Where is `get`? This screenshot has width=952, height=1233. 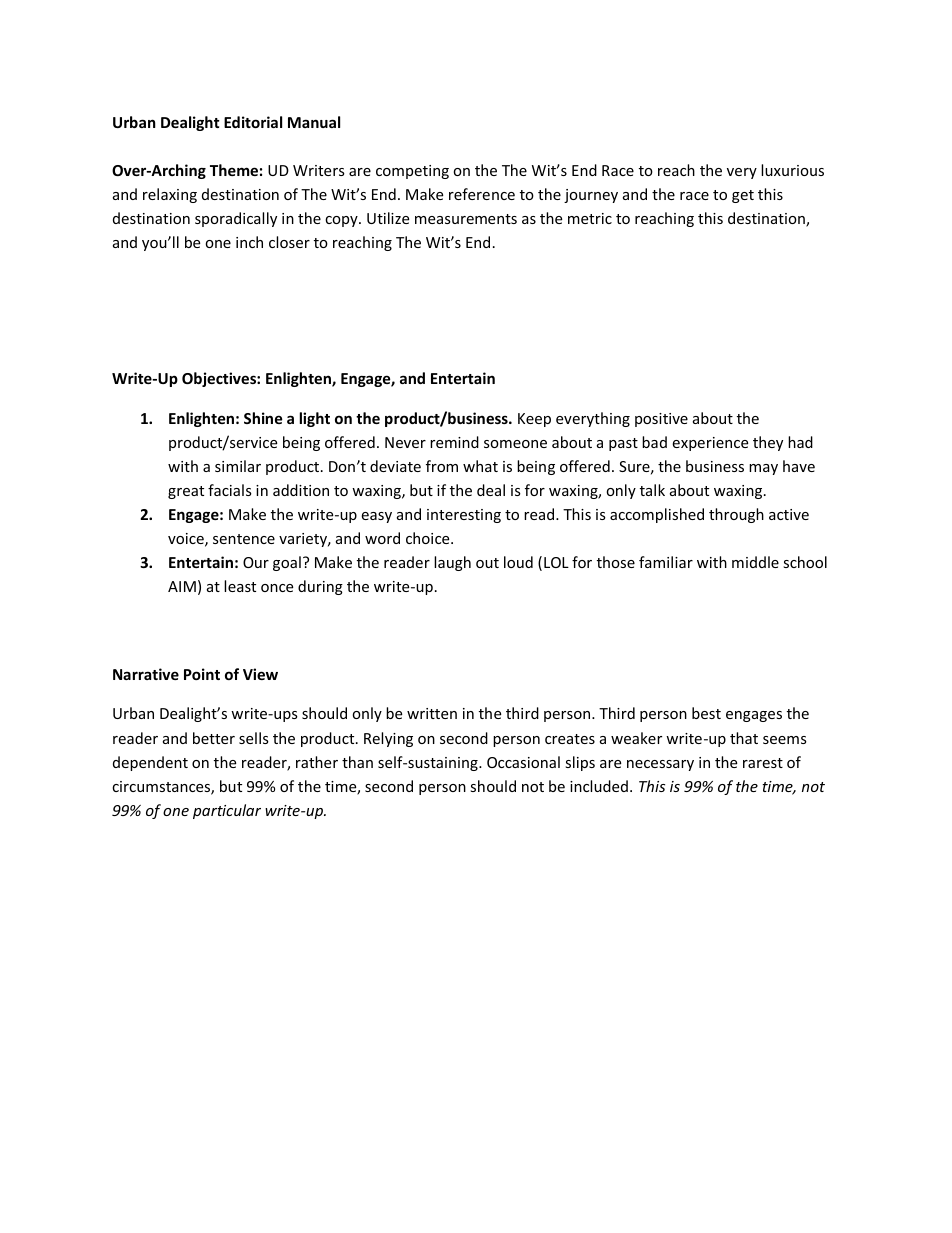 get is located at coordinates (743, 196).
